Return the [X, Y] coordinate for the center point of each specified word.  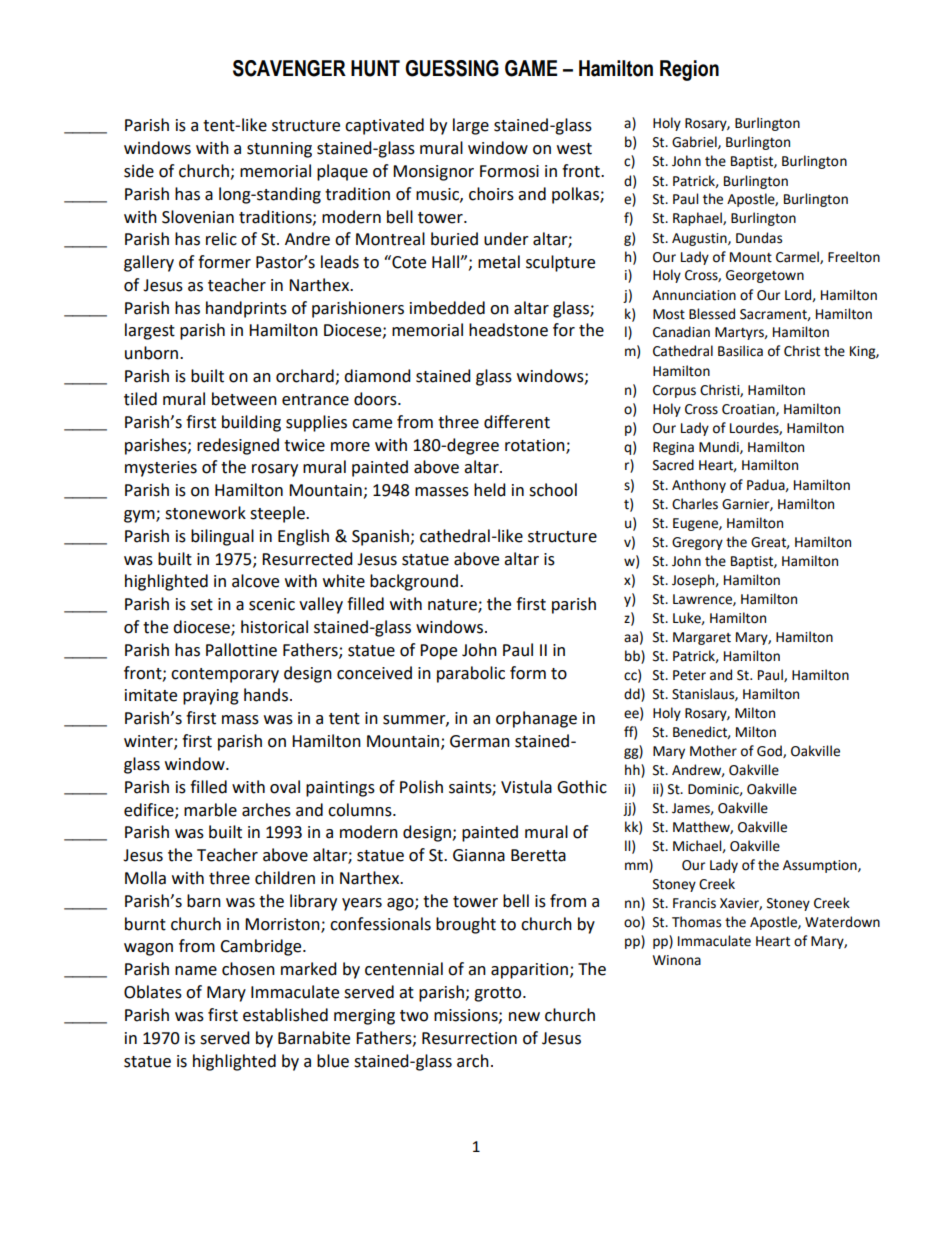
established [285, 1015]
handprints [246, 309]
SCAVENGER [289, 68]
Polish [421, 787]
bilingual [222, 537]
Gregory [697, 543]
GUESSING [452, 68]
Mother [713, 751]
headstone [508, 330]
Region [689, 70]
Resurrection [469, 1038]
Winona [677, 960]
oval [285, 787]
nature [453, 606]
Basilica [740, 351]
